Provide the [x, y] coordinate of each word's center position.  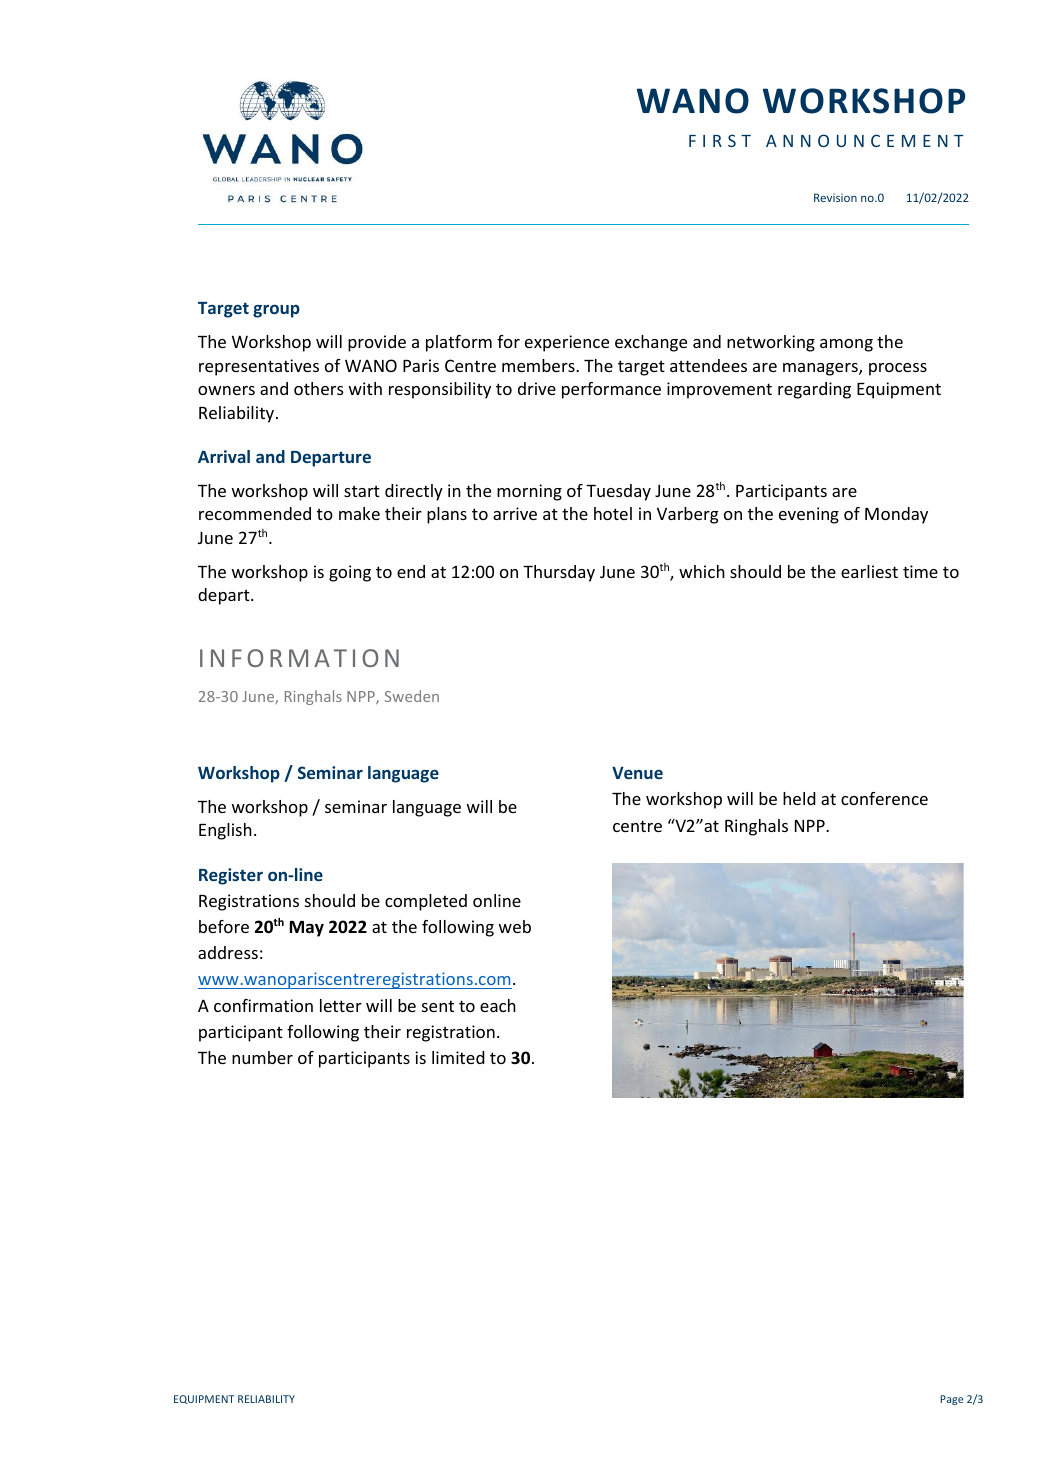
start [362, 491]
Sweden [412, 696]
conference [884, 798]
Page [952, 1400]
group [276, 311]
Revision [835, 197]
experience [567, 343]
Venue [637, 773]
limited [458, 1057]
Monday [896, 515]
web [515, 926]
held [799, 798]
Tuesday [618, 492]
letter [341, 1005]
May [307, 929]
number [262, 1057]
